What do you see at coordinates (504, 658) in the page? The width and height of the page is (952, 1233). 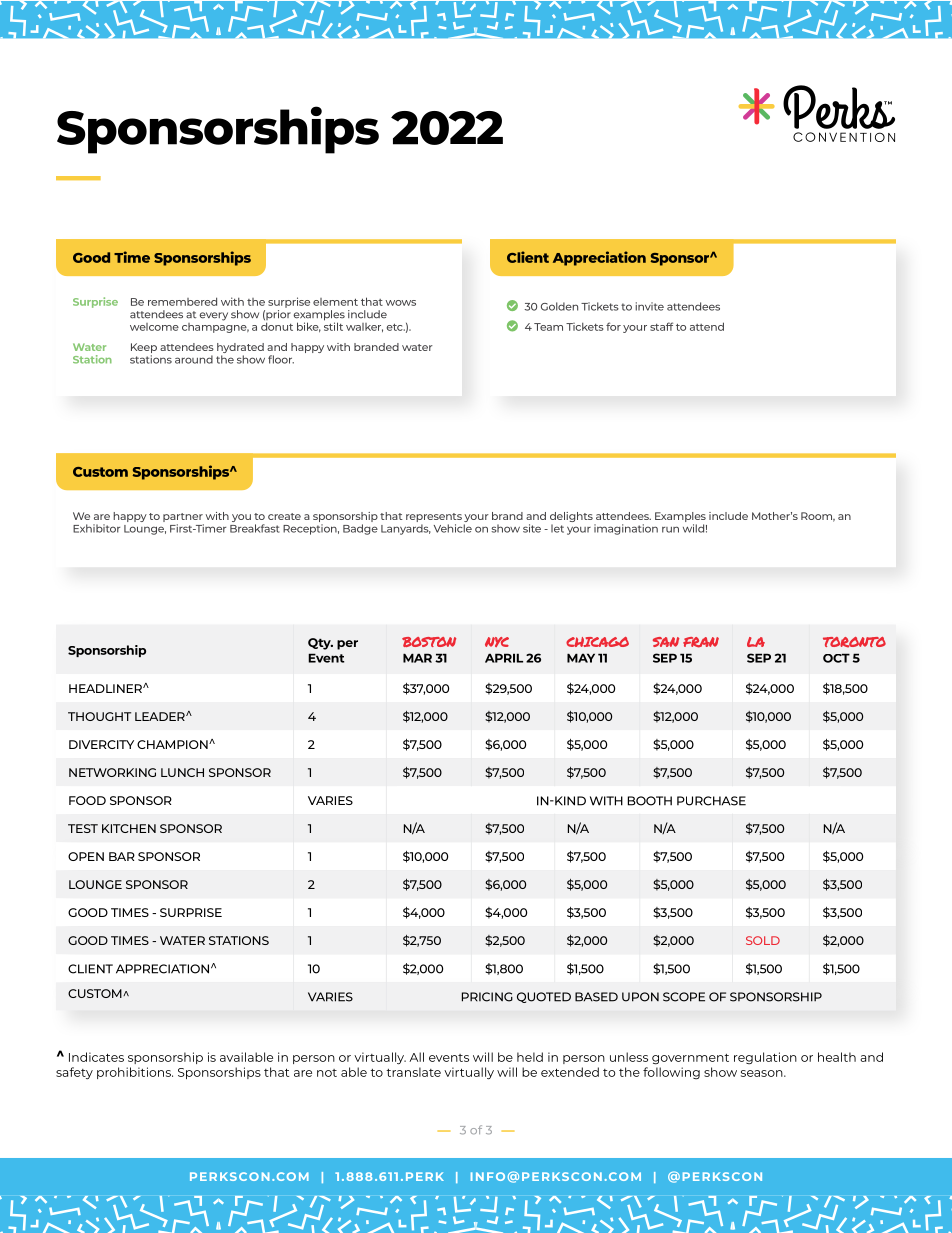 I see `APRIL` at bounding box center [504, 658].
